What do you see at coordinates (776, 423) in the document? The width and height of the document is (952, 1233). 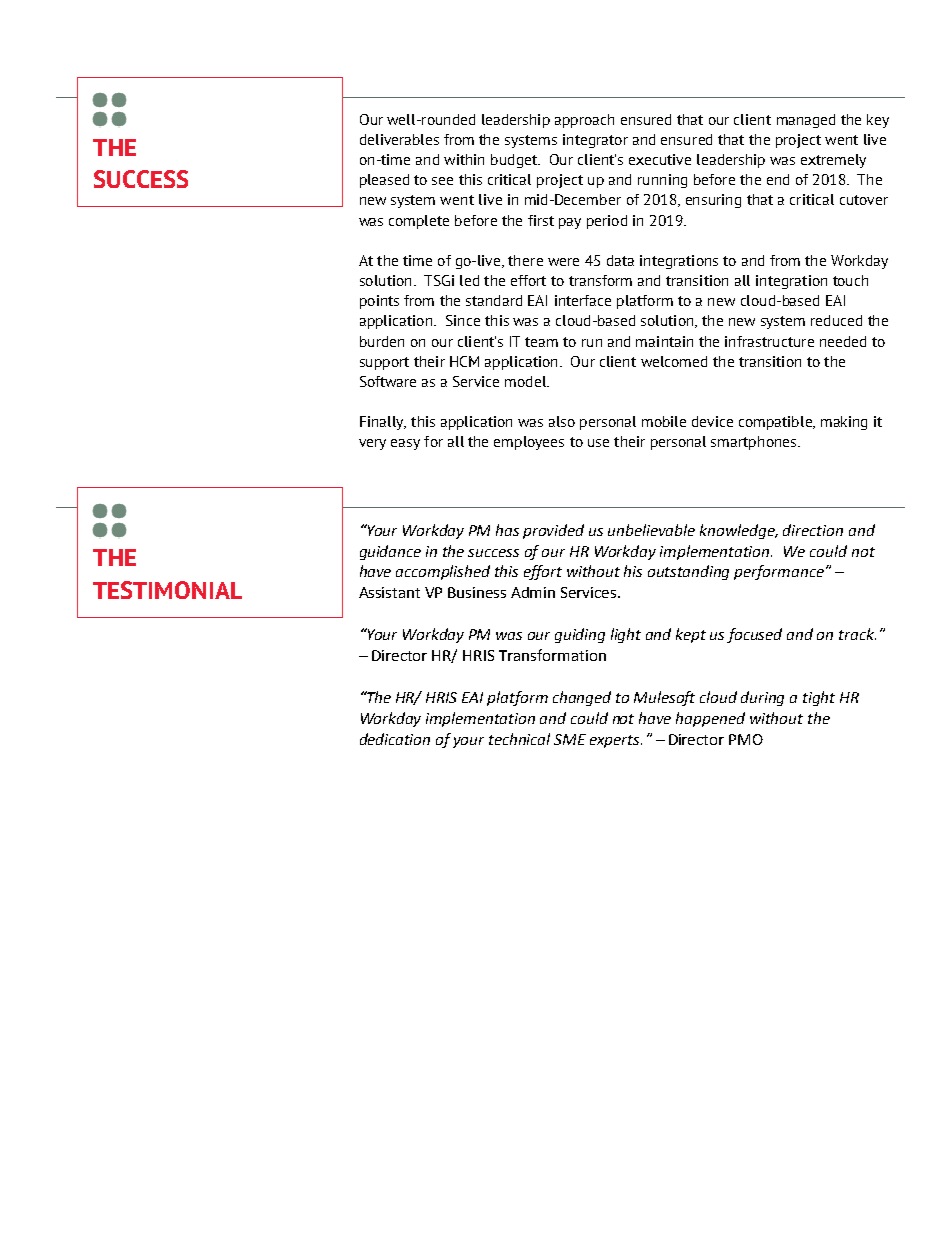 I see `compatible` at bounding box center [776, 423].
